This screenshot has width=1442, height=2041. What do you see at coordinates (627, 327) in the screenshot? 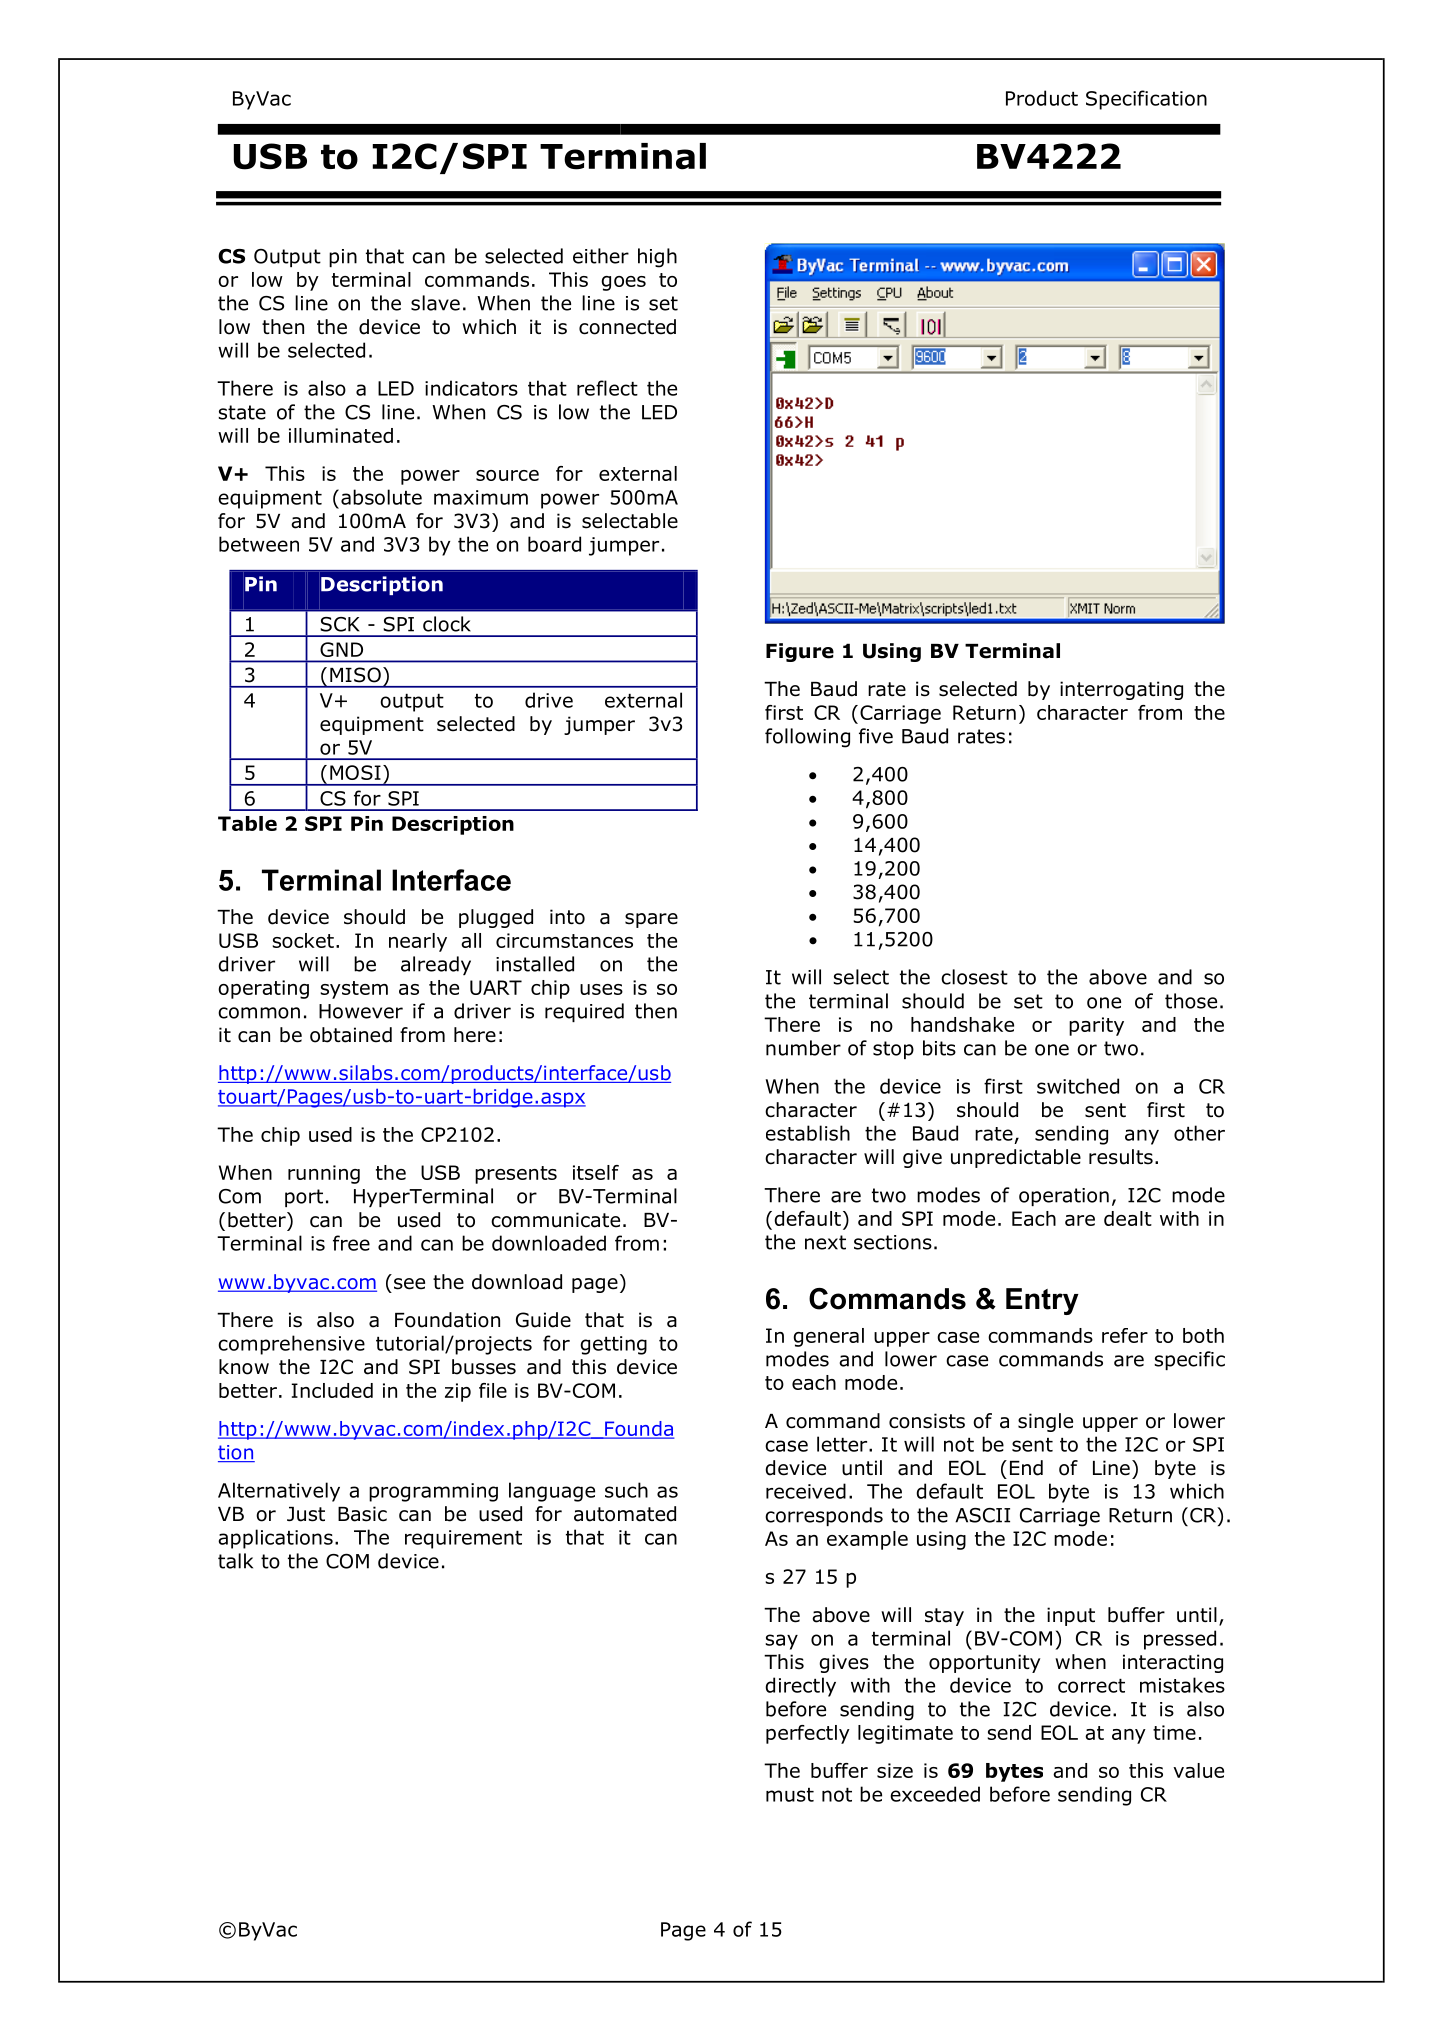
I see `connected` at bounding box center [627, 327].
